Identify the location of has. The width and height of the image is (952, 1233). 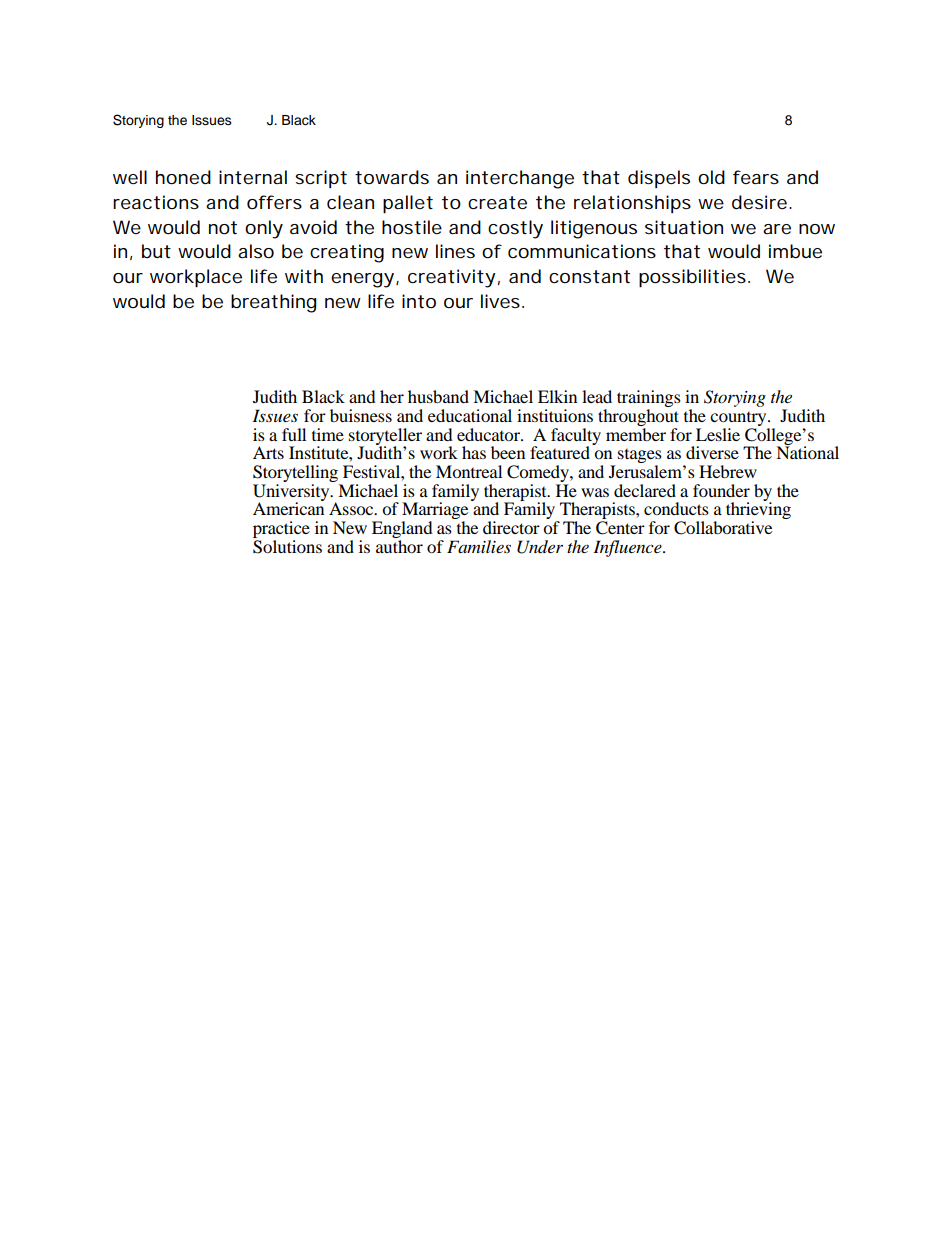
(474, 452).
